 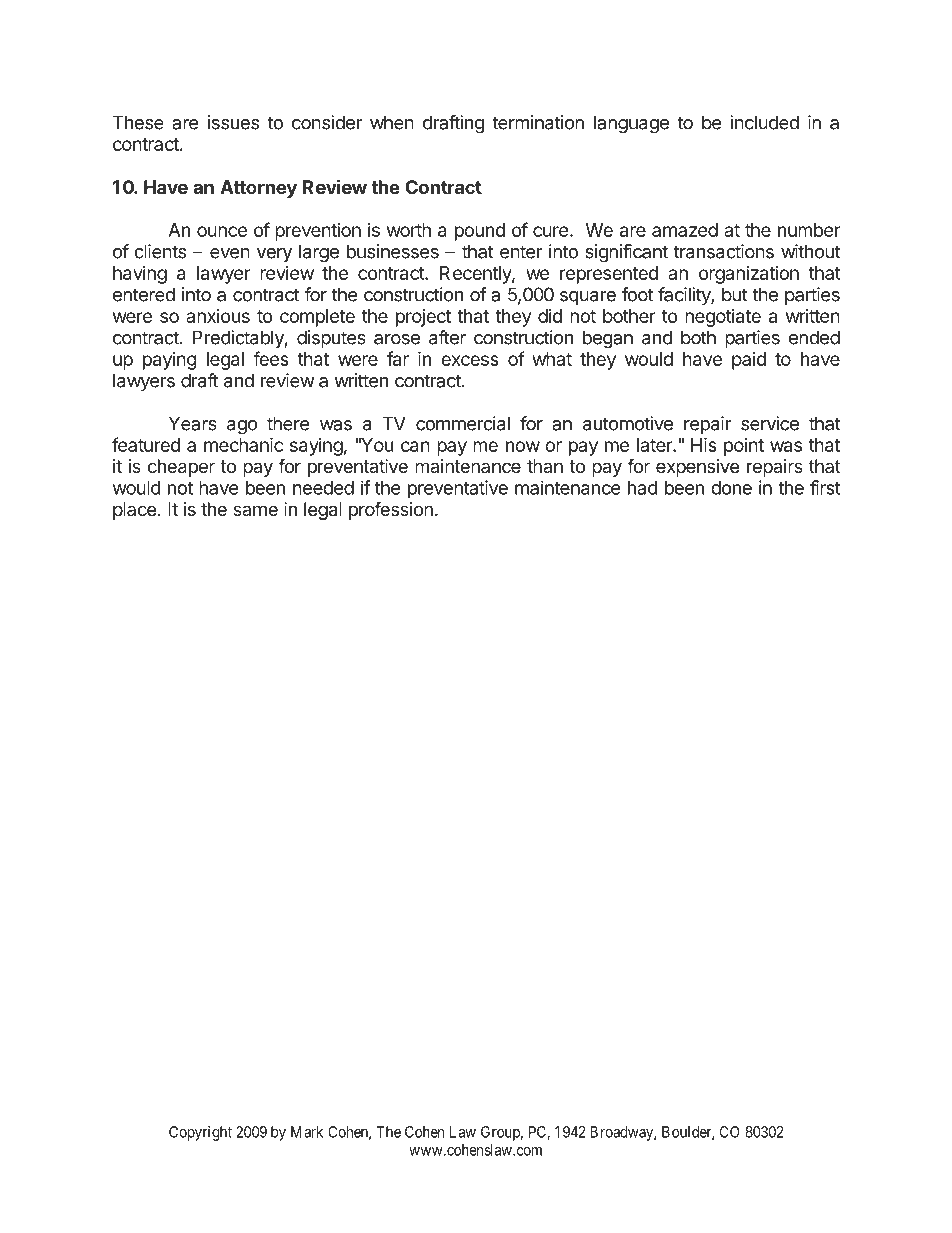 I want to click on issues, so click(x=233, y=122).
